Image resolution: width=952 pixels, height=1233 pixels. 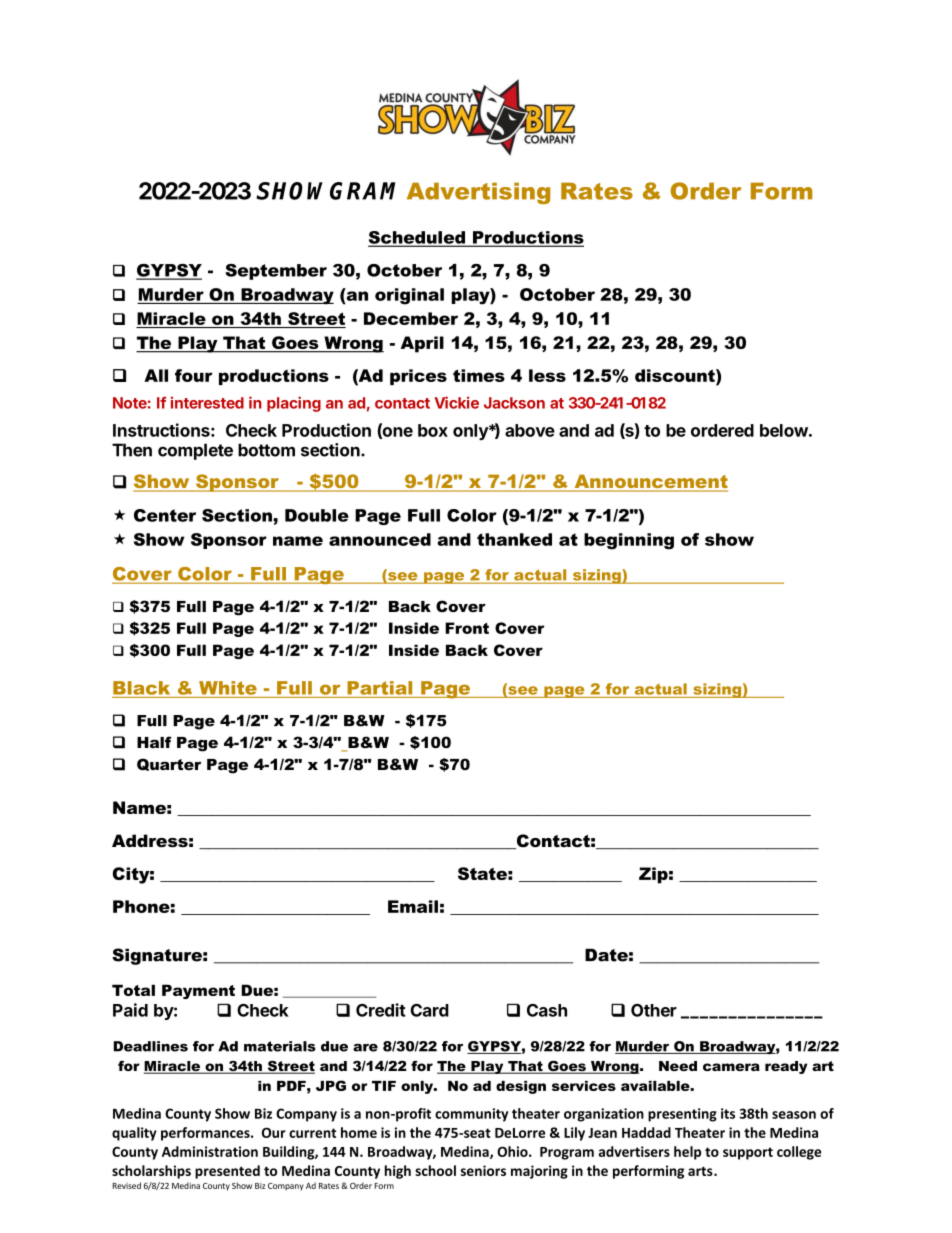 What do you see at coordinates (276, 272) in the document?
I see `September` at bounding box center [276, 272].
